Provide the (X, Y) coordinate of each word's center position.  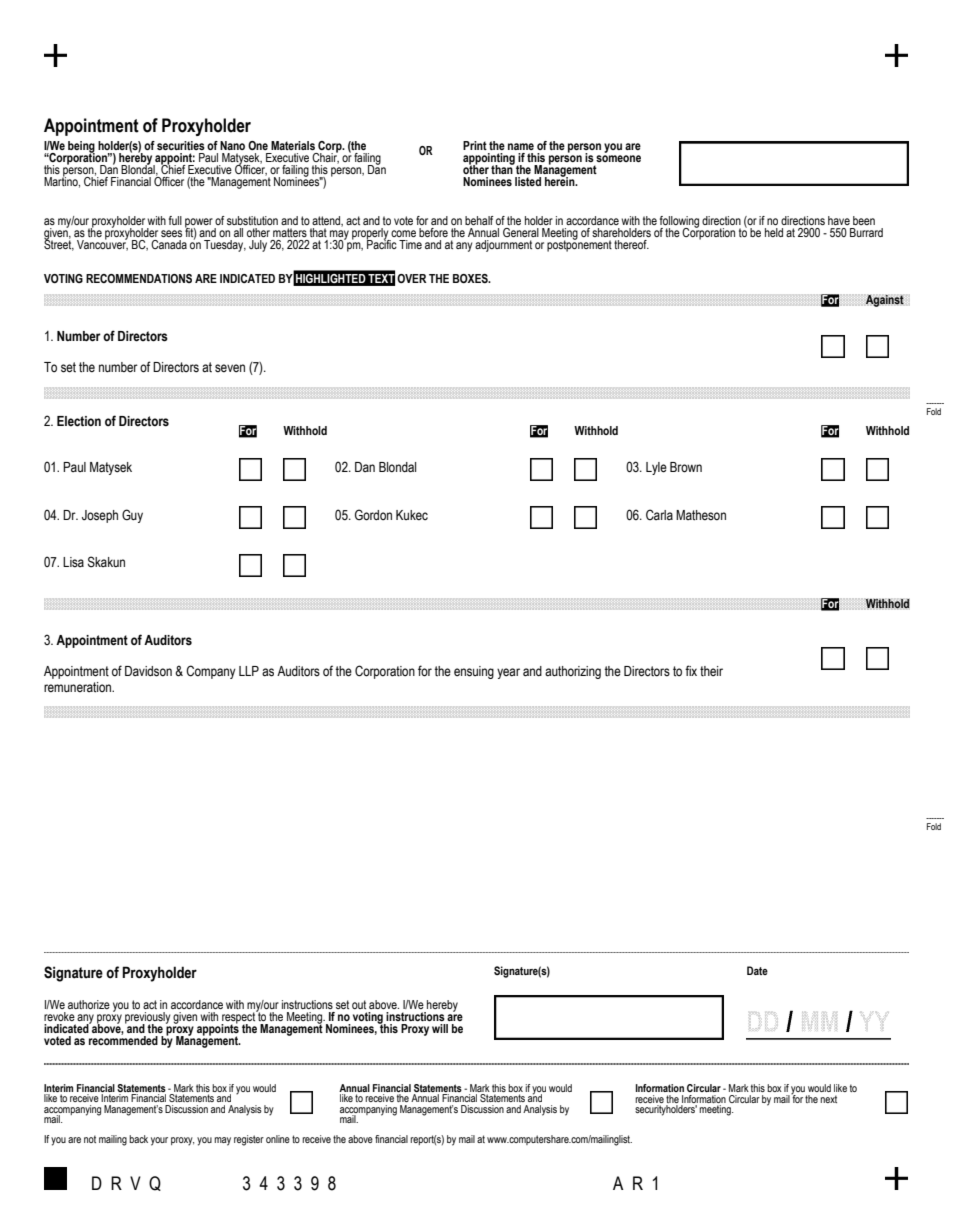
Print (475, 145)
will (440, 1028)
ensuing (474, 672)
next (828, 1099)
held (774, 232)
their (711, 671)
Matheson (701, 515)
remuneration (78, 687)
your (159, 1141)
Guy (132, 516)
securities (181, 145)
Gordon (373, 515)
